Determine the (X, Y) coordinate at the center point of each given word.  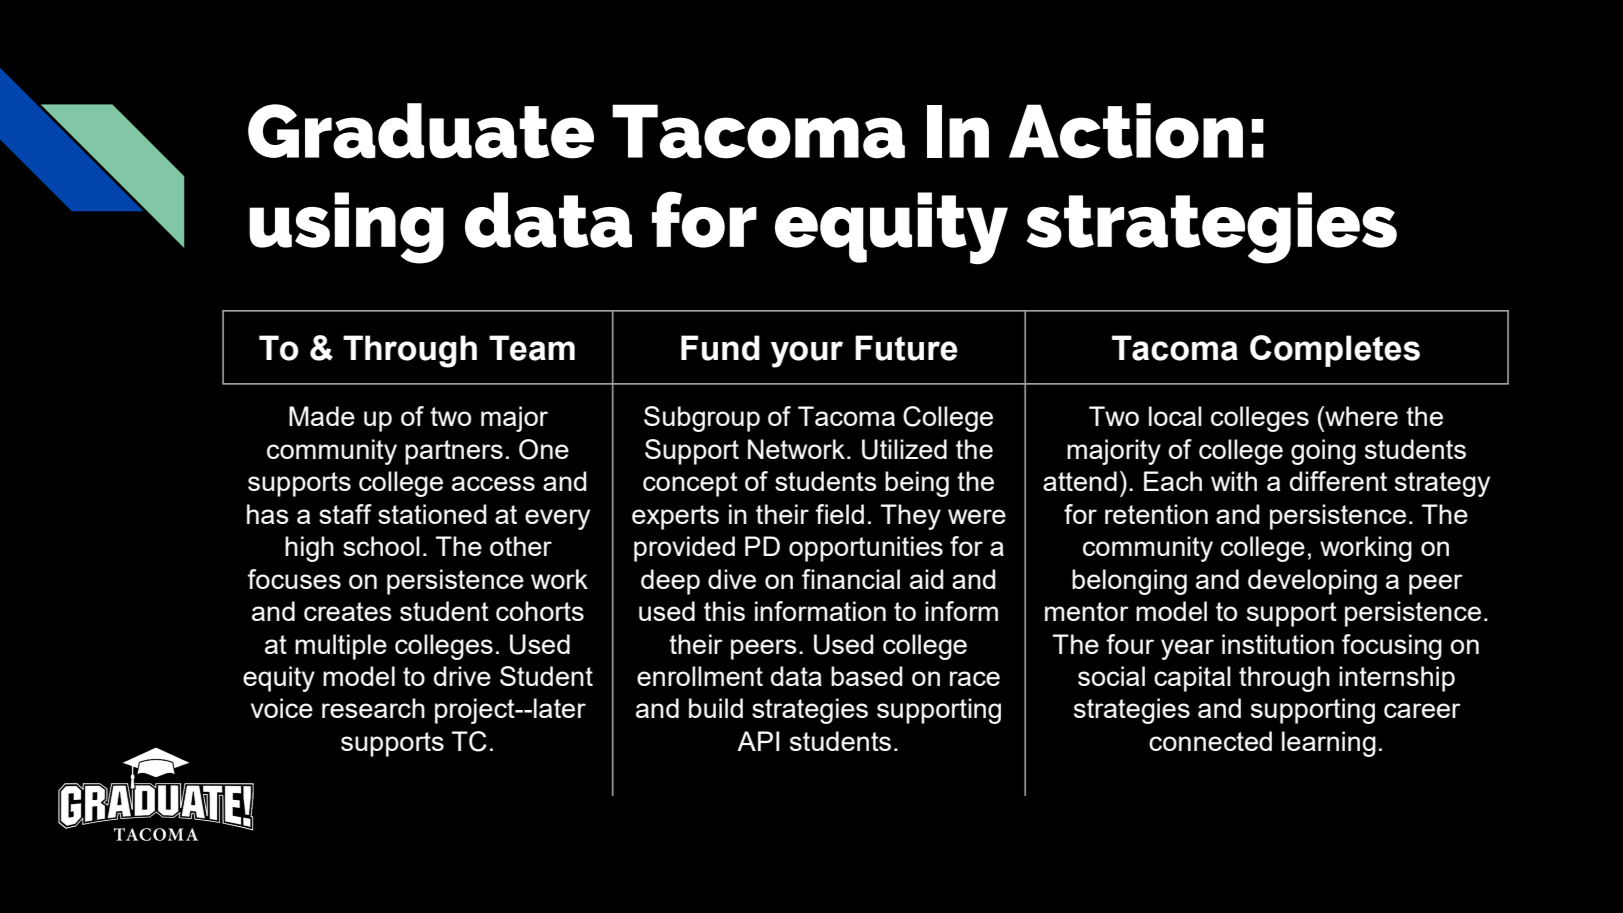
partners (454, 452)
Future (906, 348)
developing (1312, 582)
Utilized (904, 449)
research (373, 708)
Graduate (421, 131)
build (716, 708)
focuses (294, 579)
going (1323, 452)
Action (1126, 131)
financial (851, 579)
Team (532, 348)
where (1360, 416)
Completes (1335, 351)
